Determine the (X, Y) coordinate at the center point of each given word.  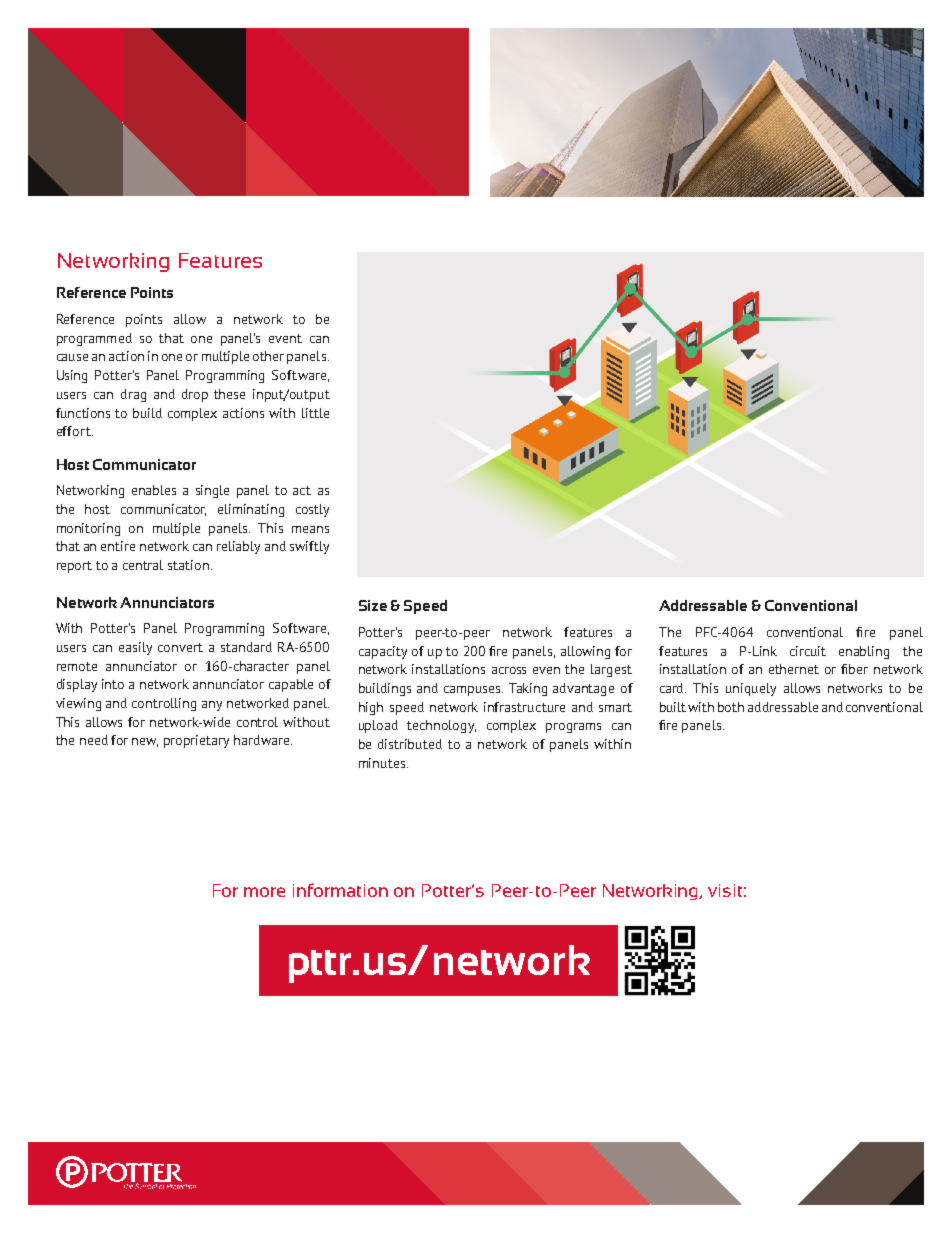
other (268, 356)
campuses (473, 691)
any (212, 706)
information (340, 890)
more (264, 892)
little (315, 413)
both (731, 707)
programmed (94, 339)
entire (118, 546)
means (310, 529)
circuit (808, 651)
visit (725, 890)
